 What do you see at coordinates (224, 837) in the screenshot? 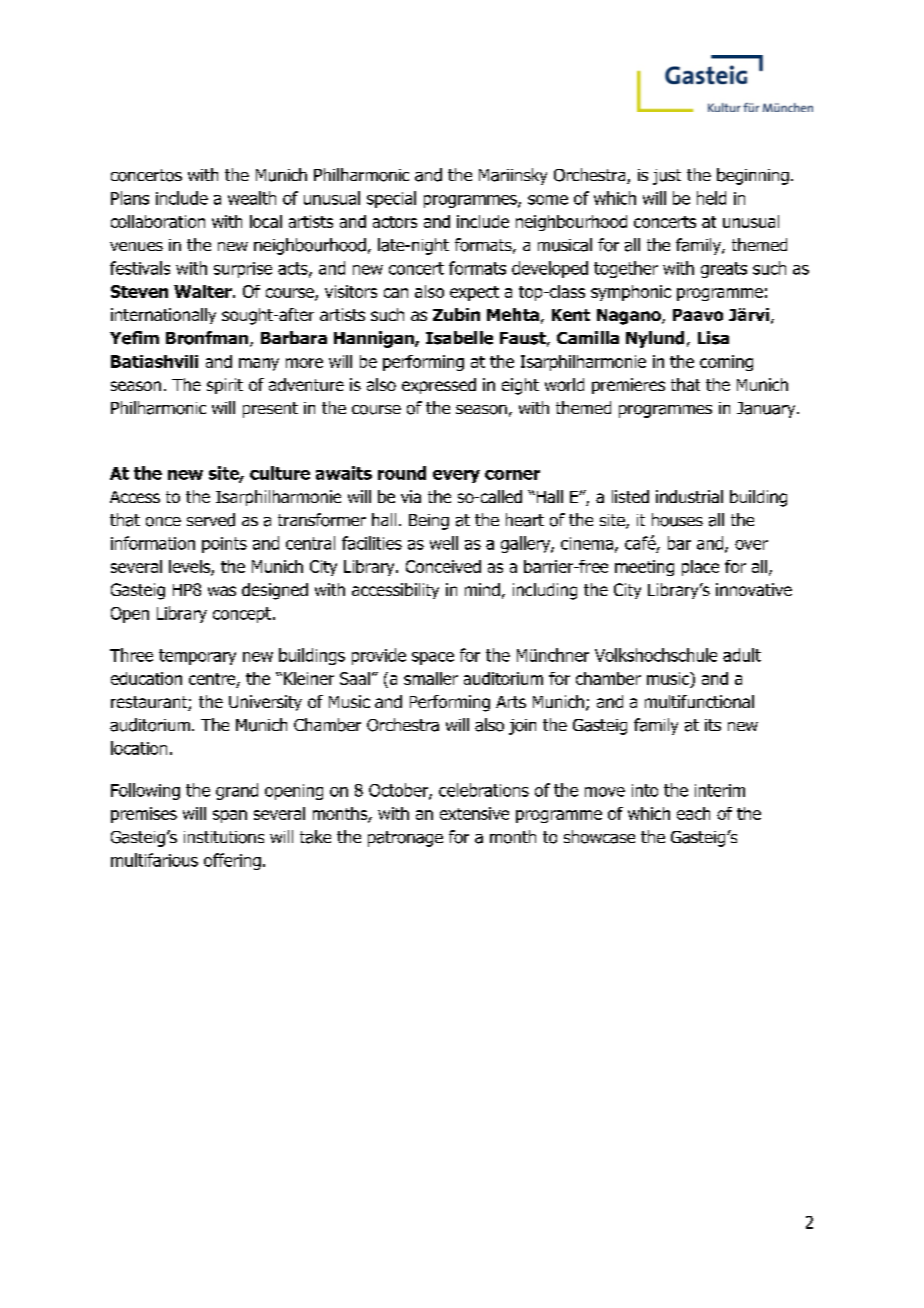
I see `institutions` at bounding box center [224, 837].
